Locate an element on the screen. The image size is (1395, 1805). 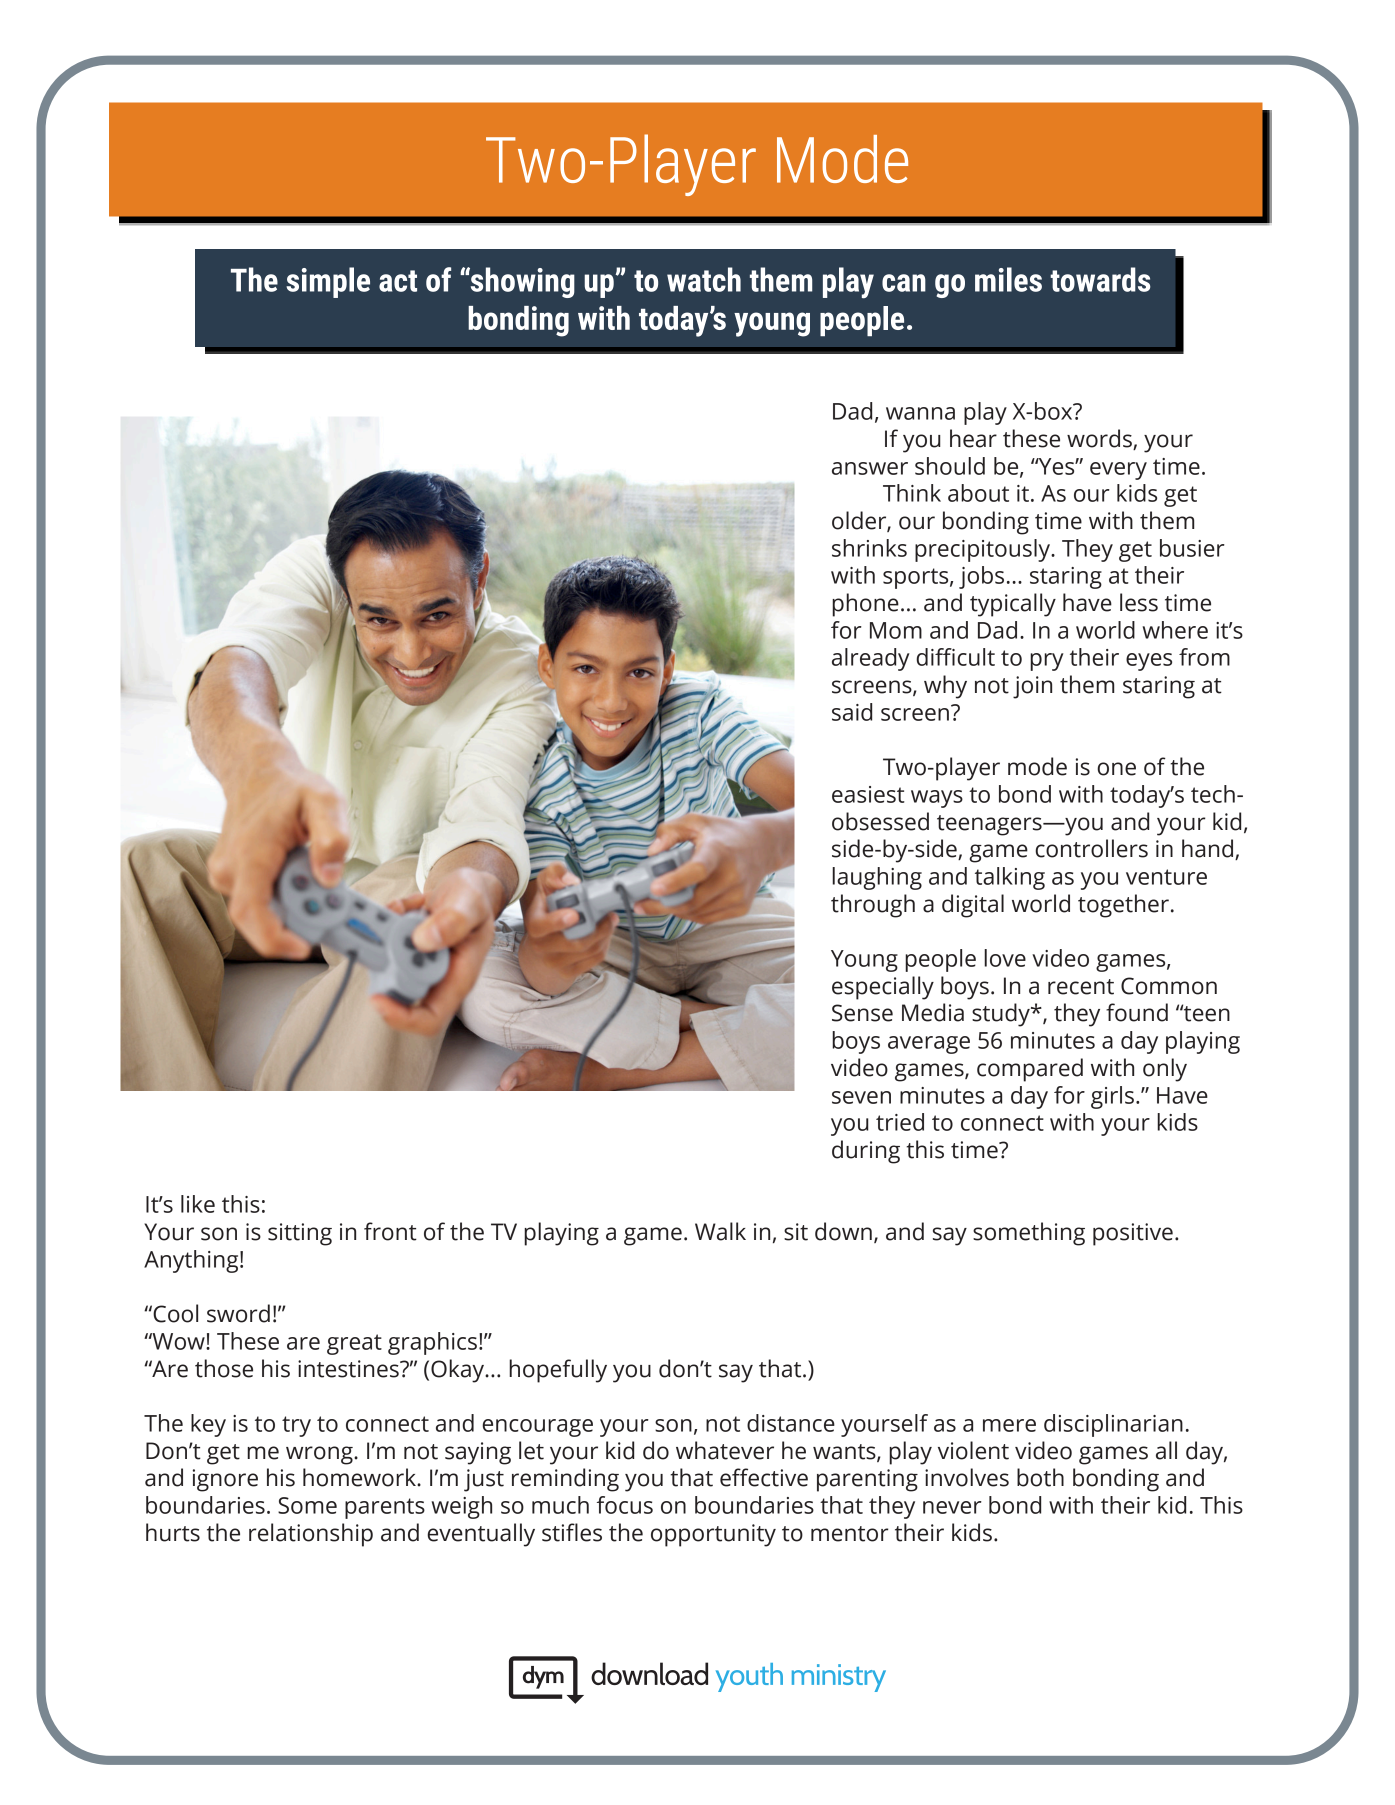
watch is located at coordinates (704, 279).
